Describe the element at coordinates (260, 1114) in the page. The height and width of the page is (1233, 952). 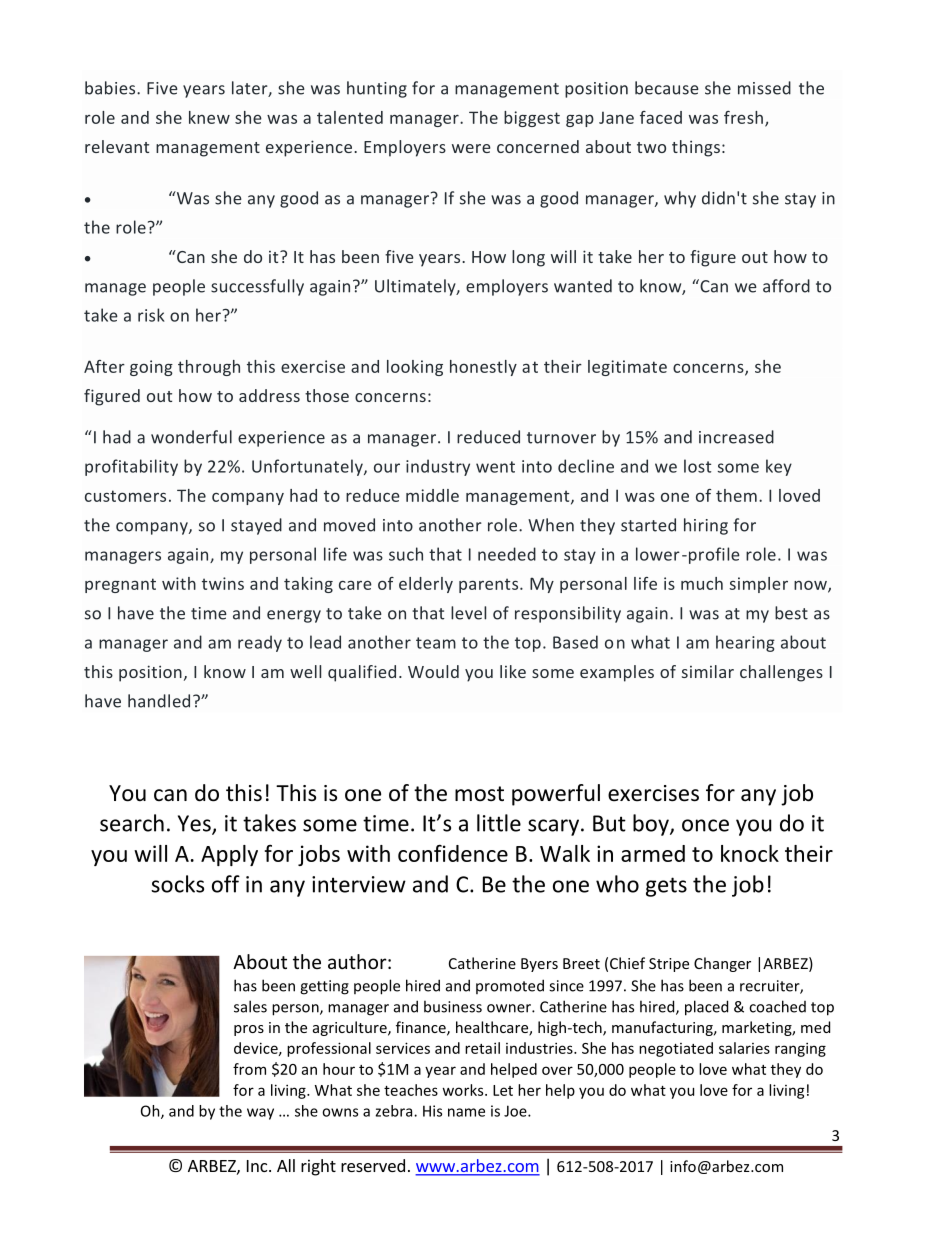
I see `way` at that location.
